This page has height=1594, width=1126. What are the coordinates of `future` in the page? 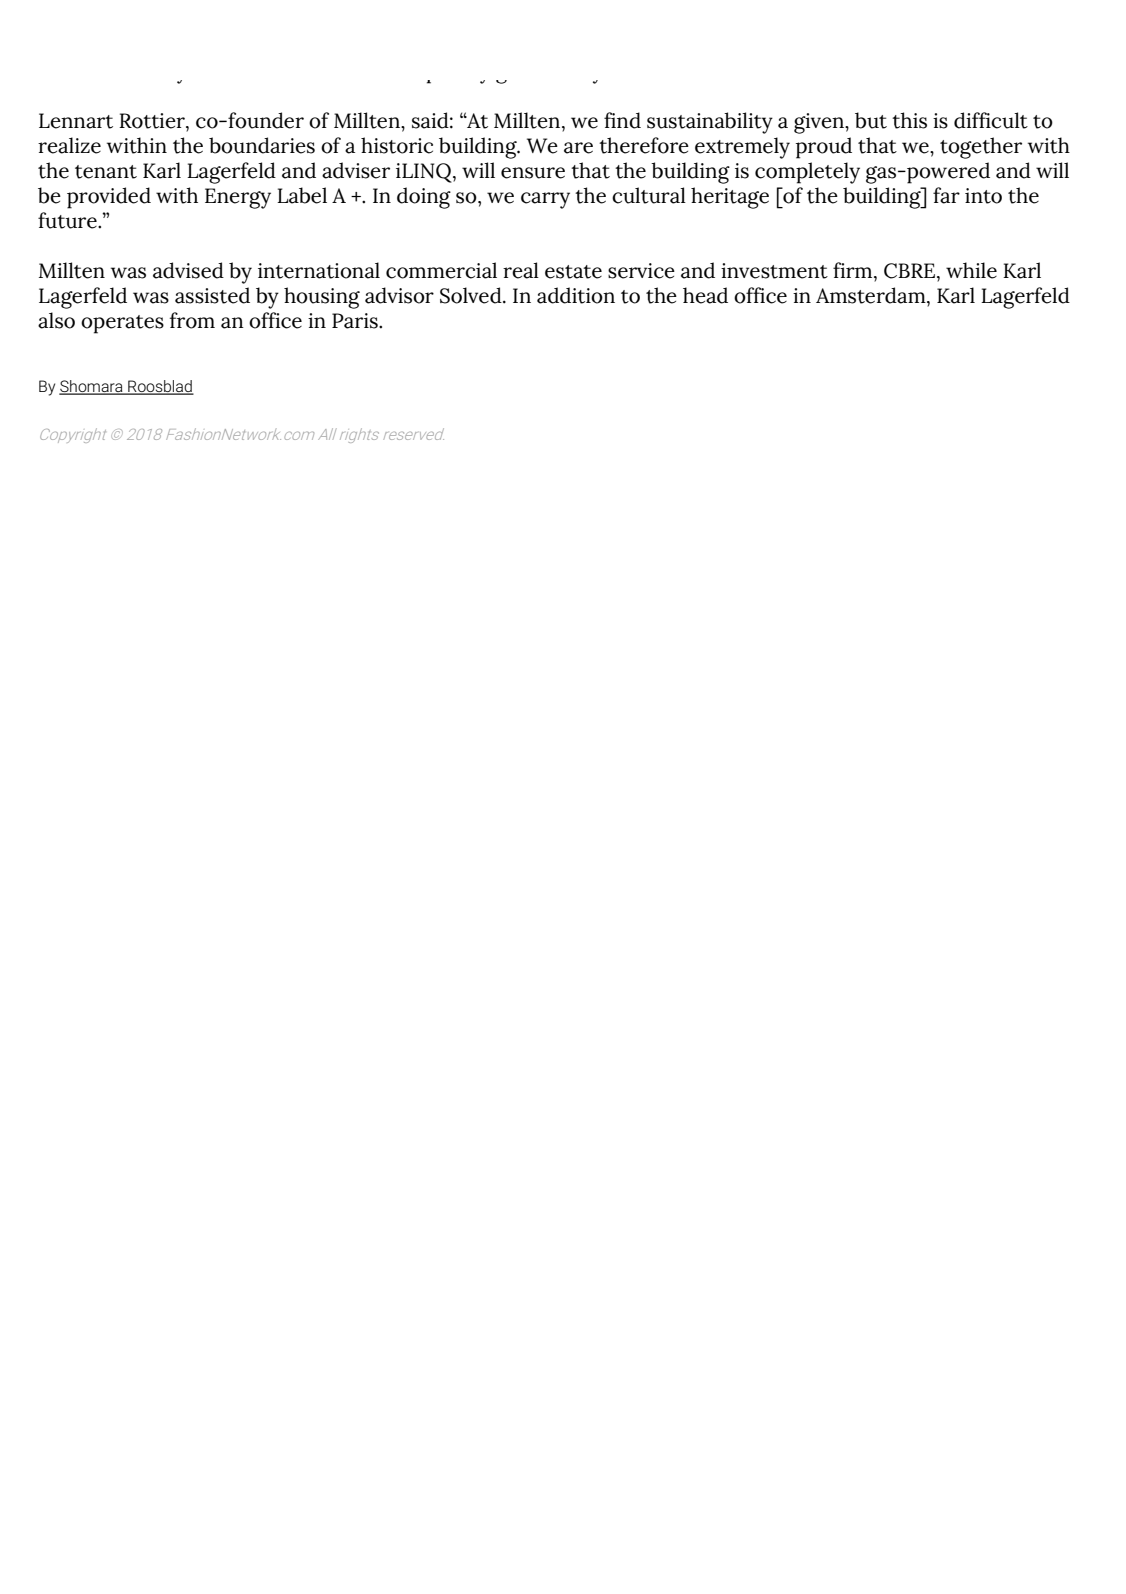 It's located at (68, 220).
